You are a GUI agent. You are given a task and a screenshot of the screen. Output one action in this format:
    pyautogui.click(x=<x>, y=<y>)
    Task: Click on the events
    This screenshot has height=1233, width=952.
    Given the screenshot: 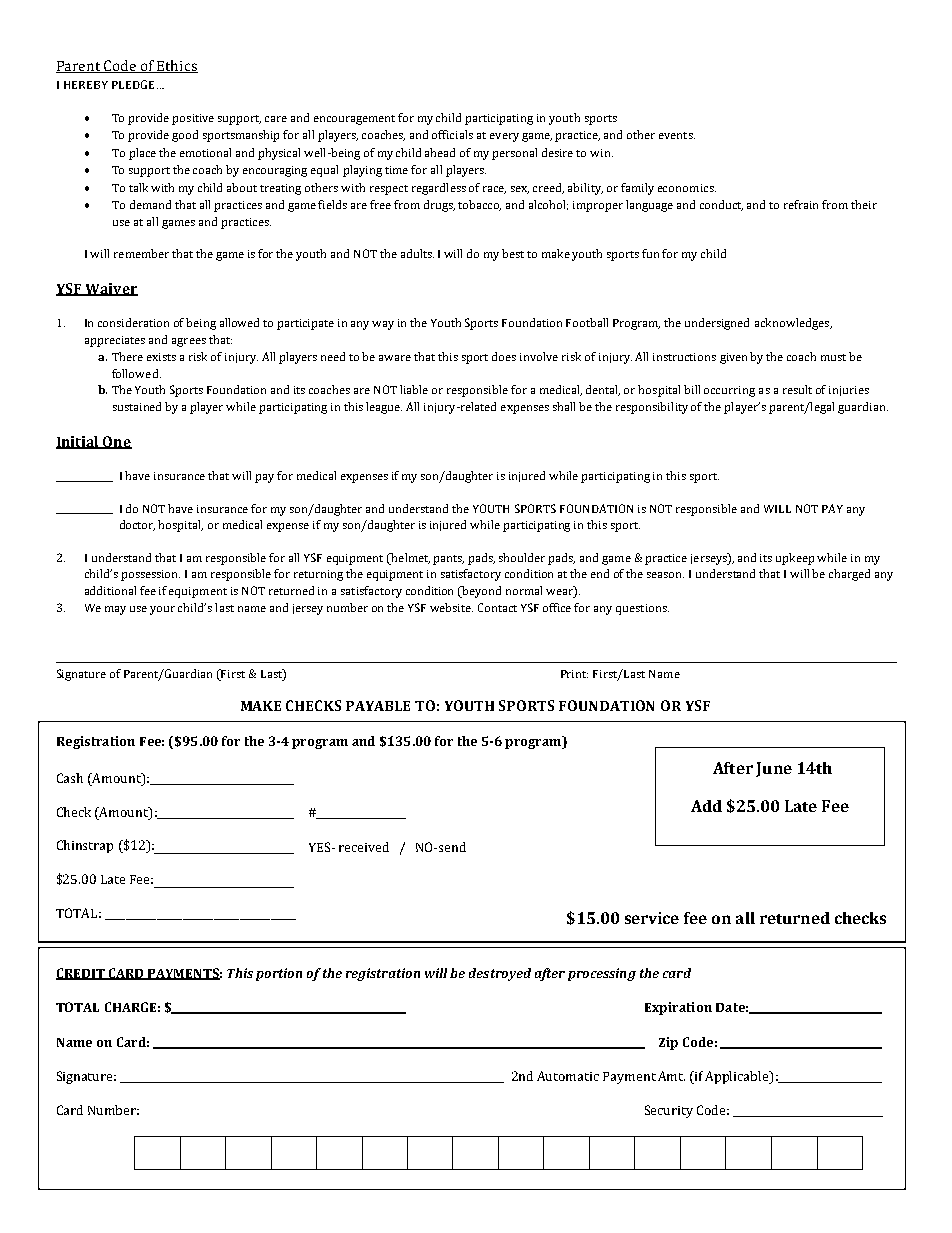 What is the action you would take?
    pyautogui.click(x=677, y=135)
